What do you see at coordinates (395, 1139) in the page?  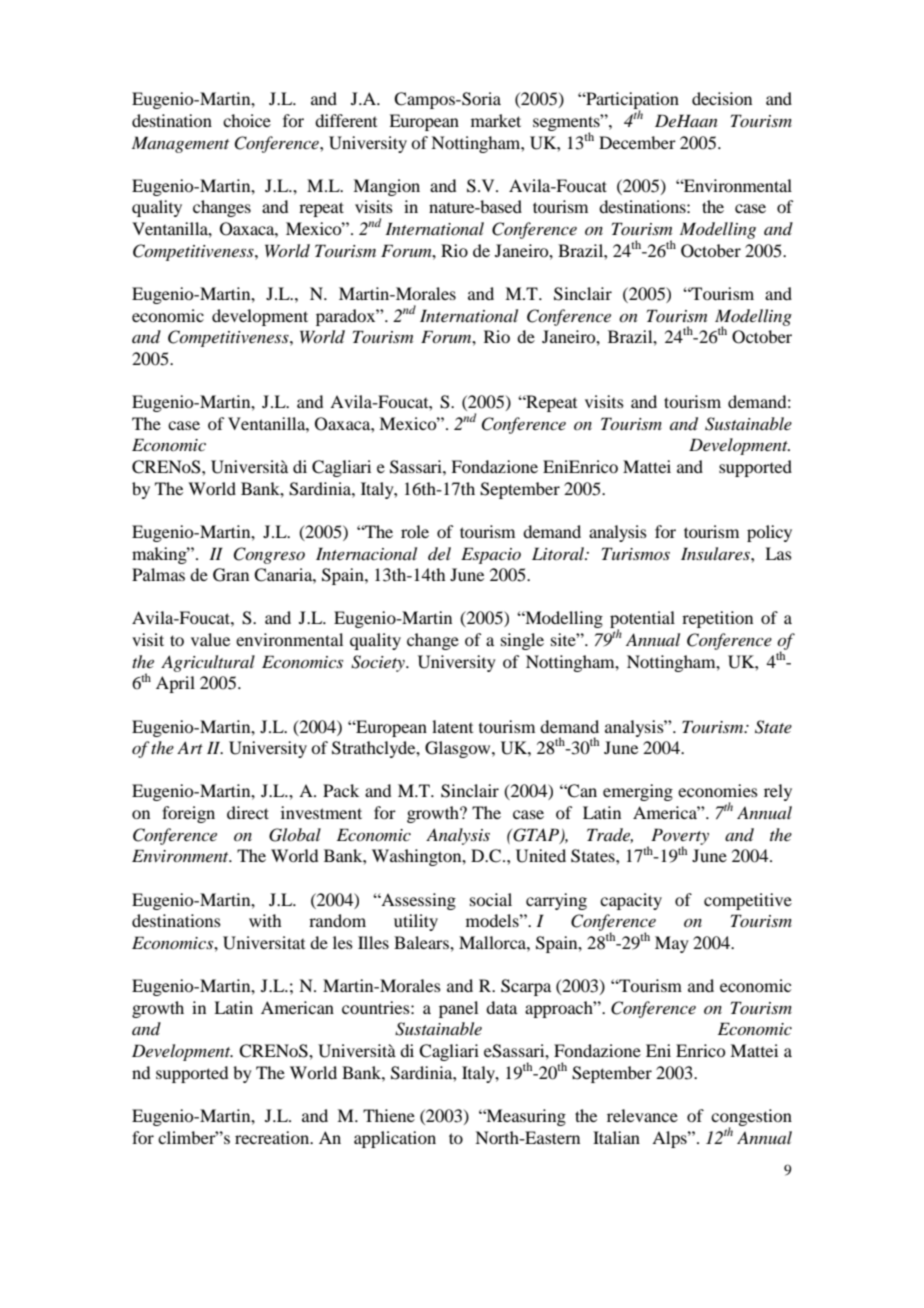 I see `application` at bounding box center [395, 1139].
